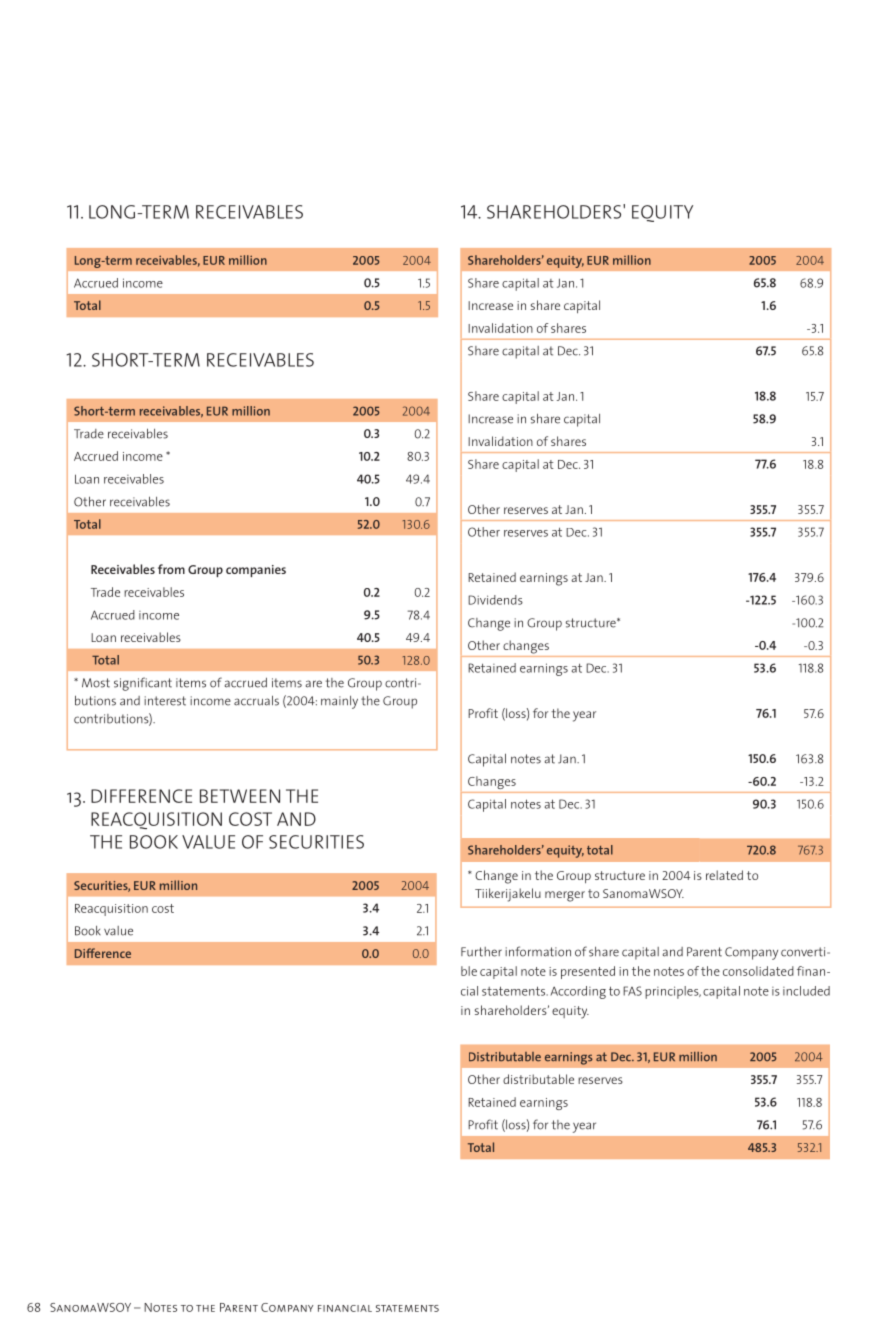 Image resolution: width=896 pixels, height=1333 pixels. Describe the element at coordinates (240, 796) in the document. I see `BETWEEN` at that location.
